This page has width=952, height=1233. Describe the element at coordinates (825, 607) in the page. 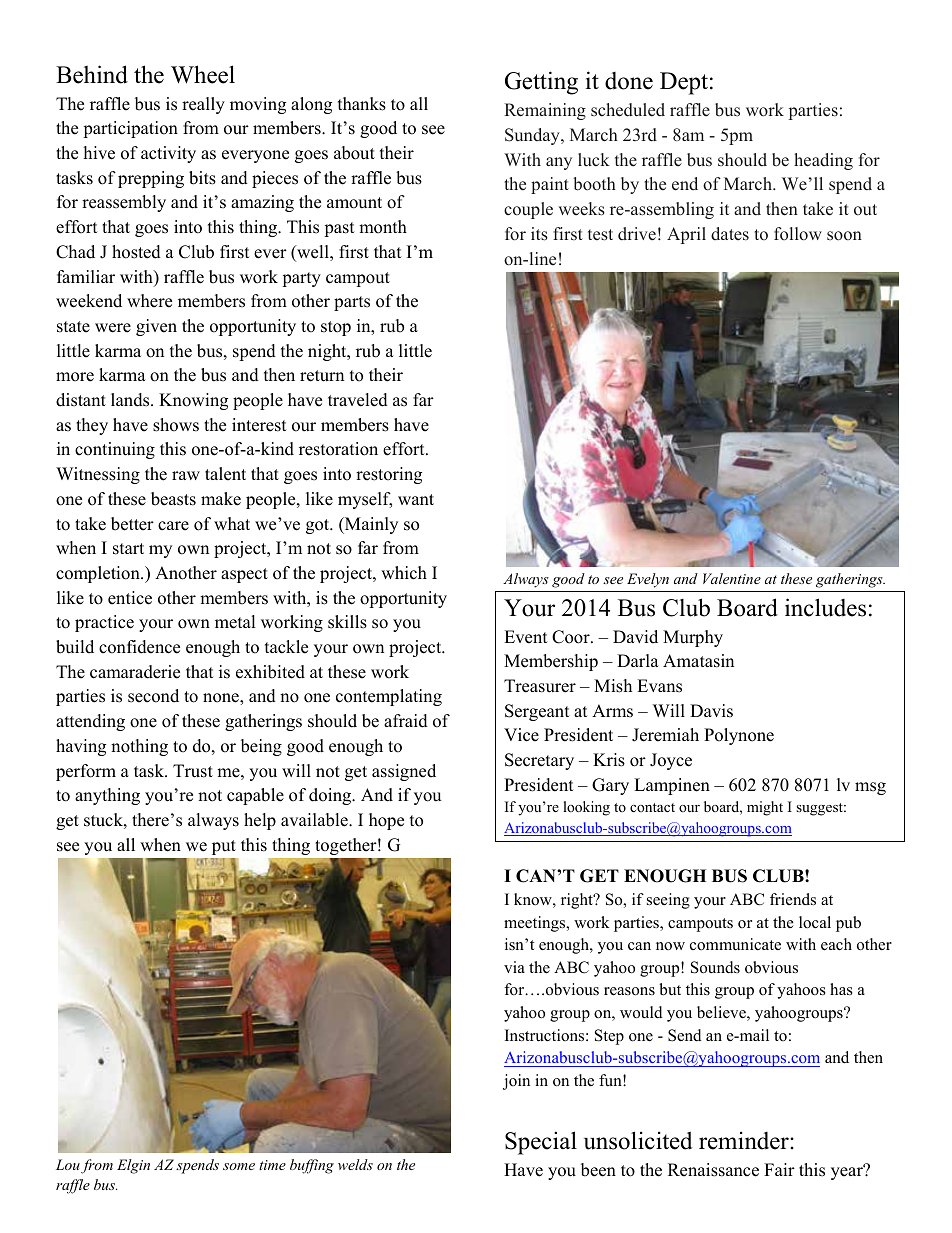

I see `includes` at that location.
